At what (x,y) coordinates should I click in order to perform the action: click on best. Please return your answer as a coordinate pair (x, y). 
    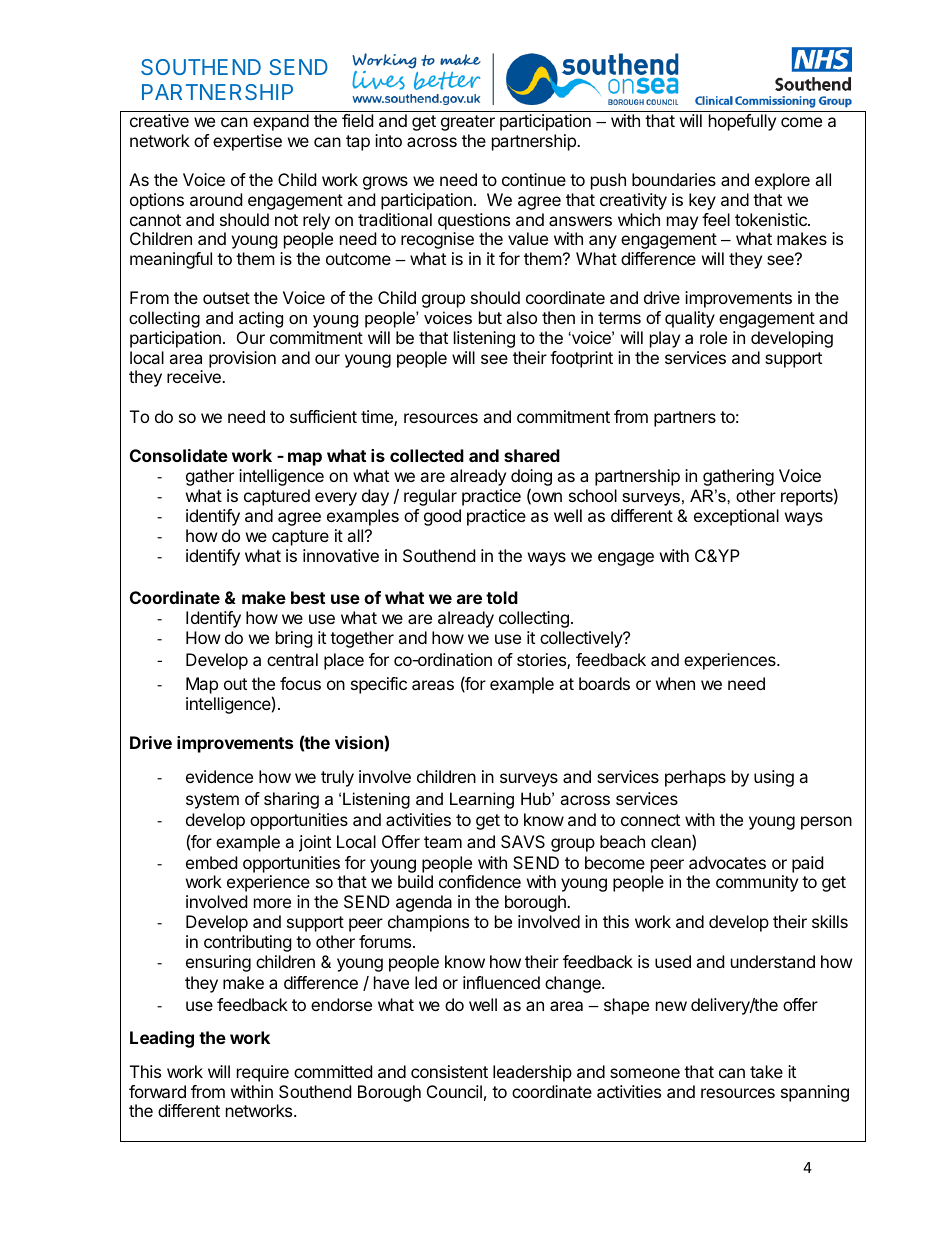
    Looking at the image, I should click on (308, 597).
